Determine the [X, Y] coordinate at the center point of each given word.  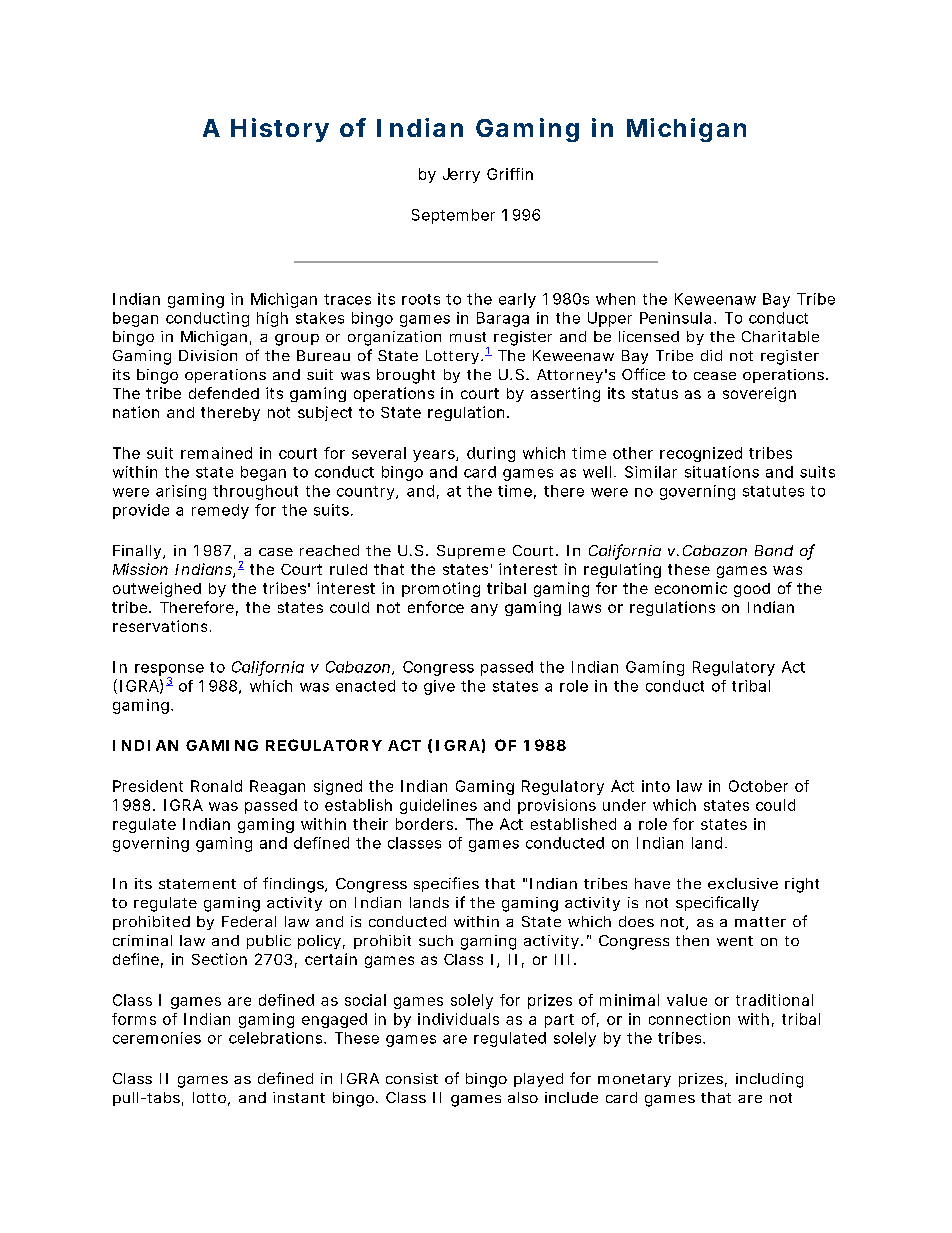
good [752, 590]
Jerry [461, 175]
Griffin [510, 174]
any [484, 610]
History [280, 130]
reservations [160, 626]
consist [412, 1078]
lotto [209, 1097]
